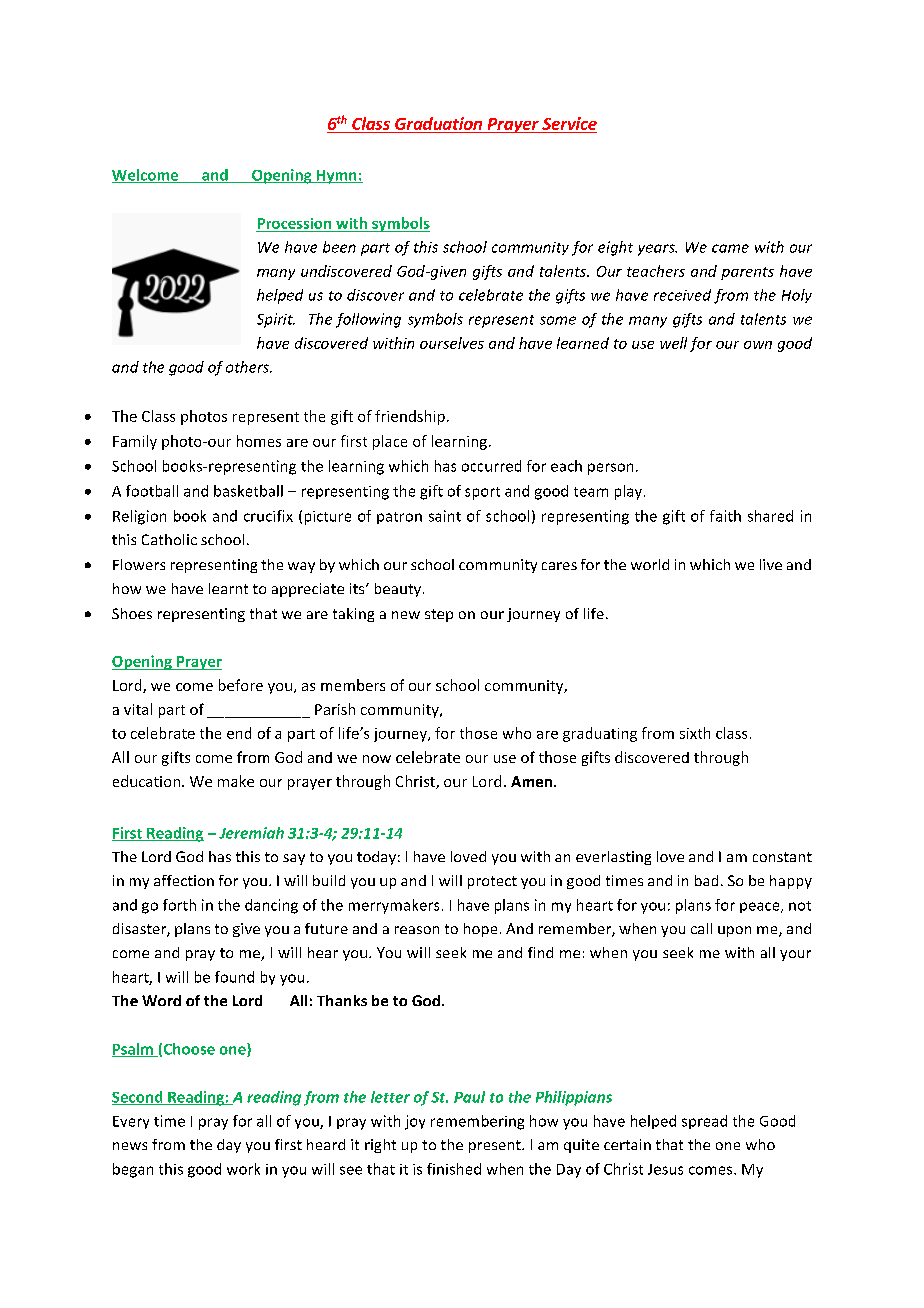  I want to click on Graduation, so click(438, 123).
